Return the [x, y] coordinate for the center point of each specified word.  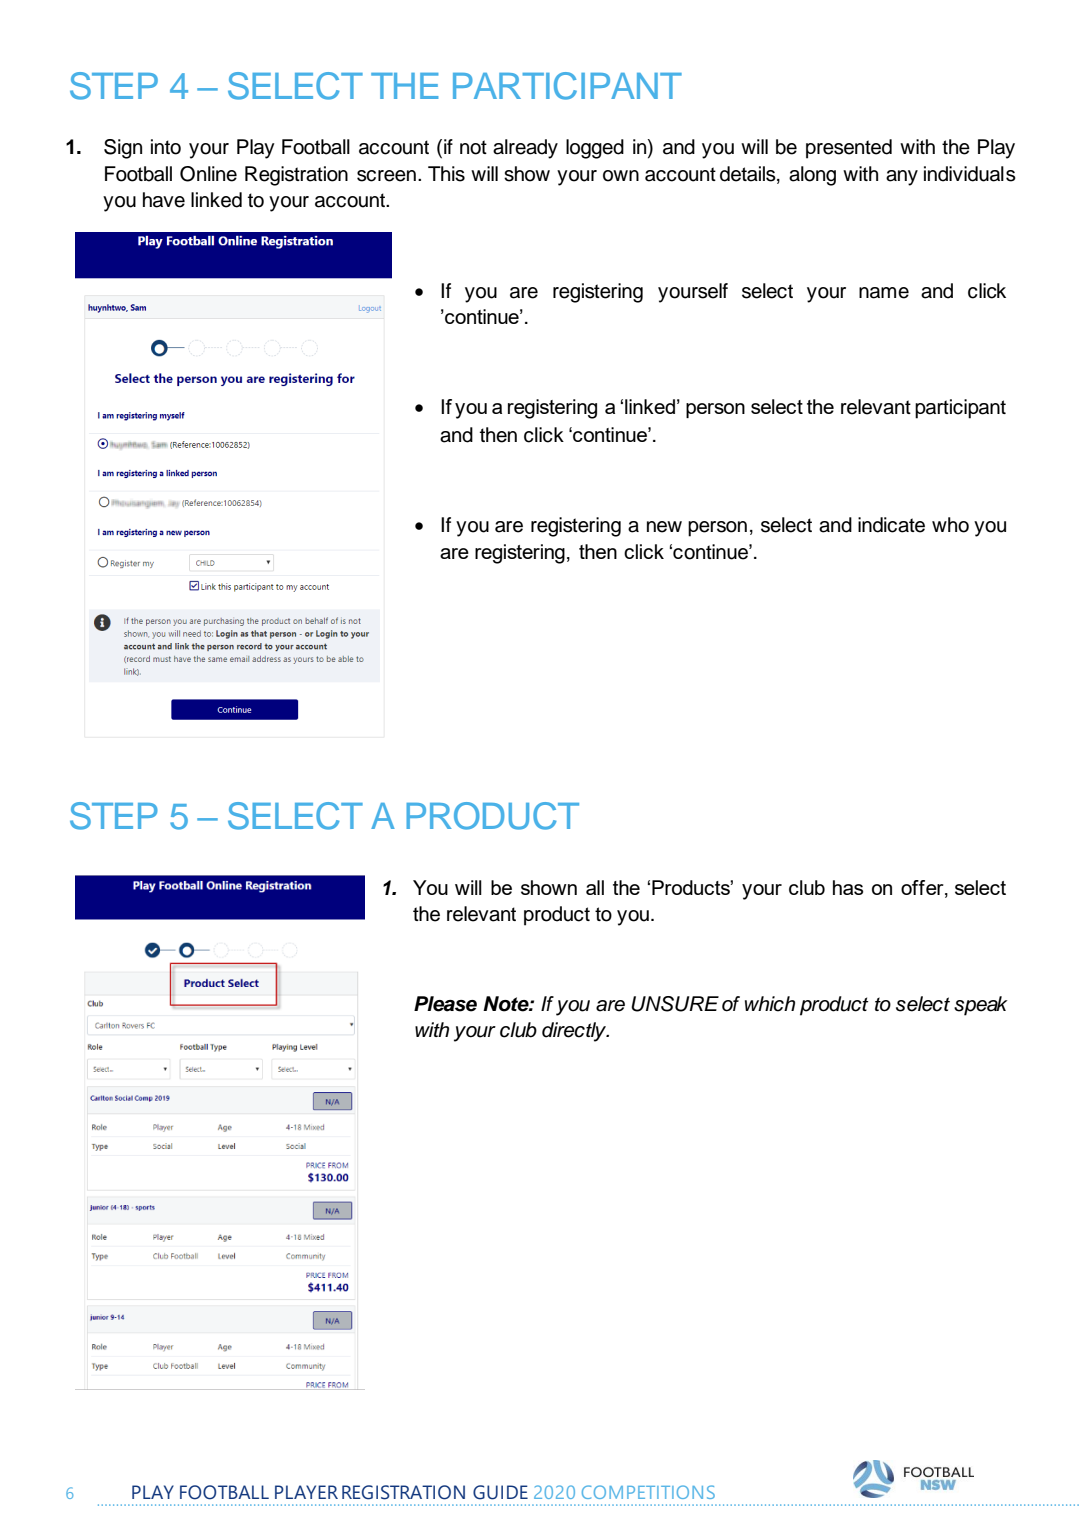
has [848, 887]
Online [208, 174]
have [164, 200]
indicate [891, 525]
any [902, 178]
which [770, 1004]
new [664, 527]
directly [575, 1032]
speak [981, 1006]
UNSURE [675, 1004]
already [525, 149]
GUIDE [500, 1492]
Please [445, 1004]
